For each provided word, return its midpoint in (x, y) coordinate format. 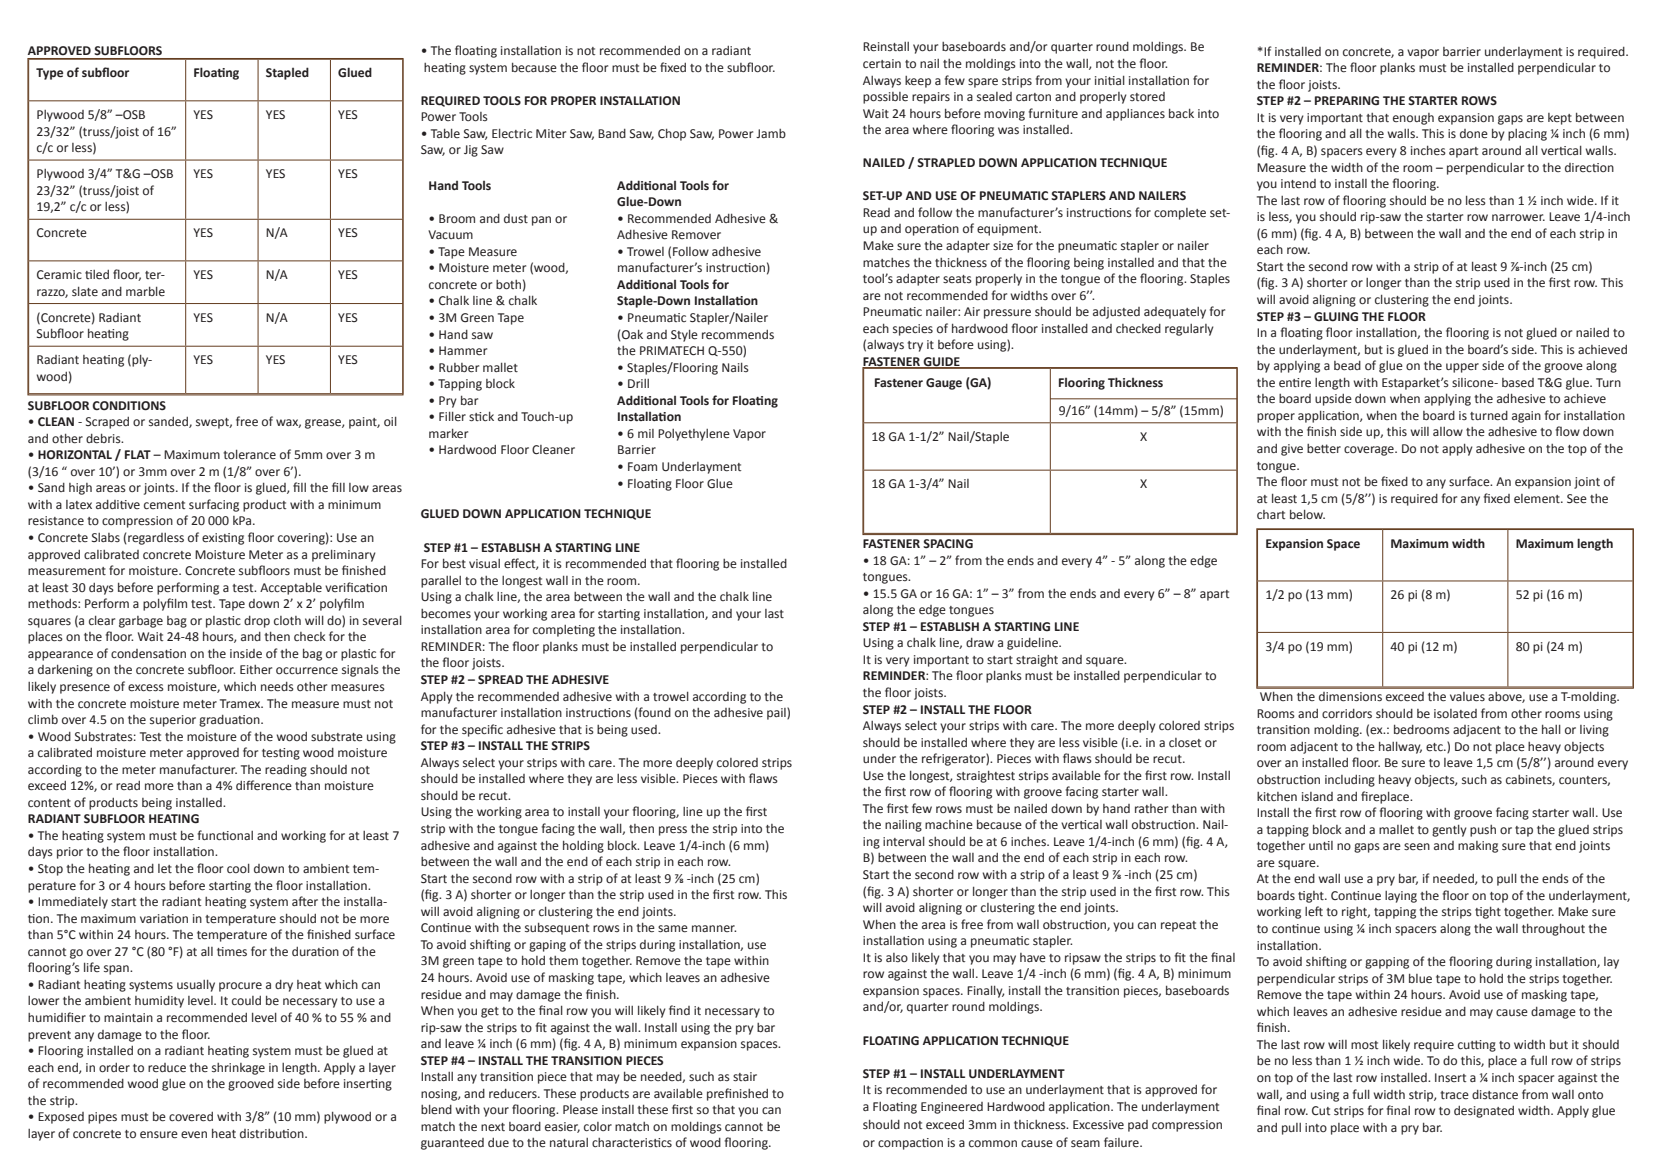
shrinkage (238, 1069)
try (915, 346)
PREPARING (1347, 100)
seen (1417, 847)
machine (949, 825)
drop (257, 622)
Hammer (463, 351)
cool (238, 868)
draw (980, 642)
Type (49, 74)
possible (885, 98)
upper (1462, 368)
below (1307, 515)
